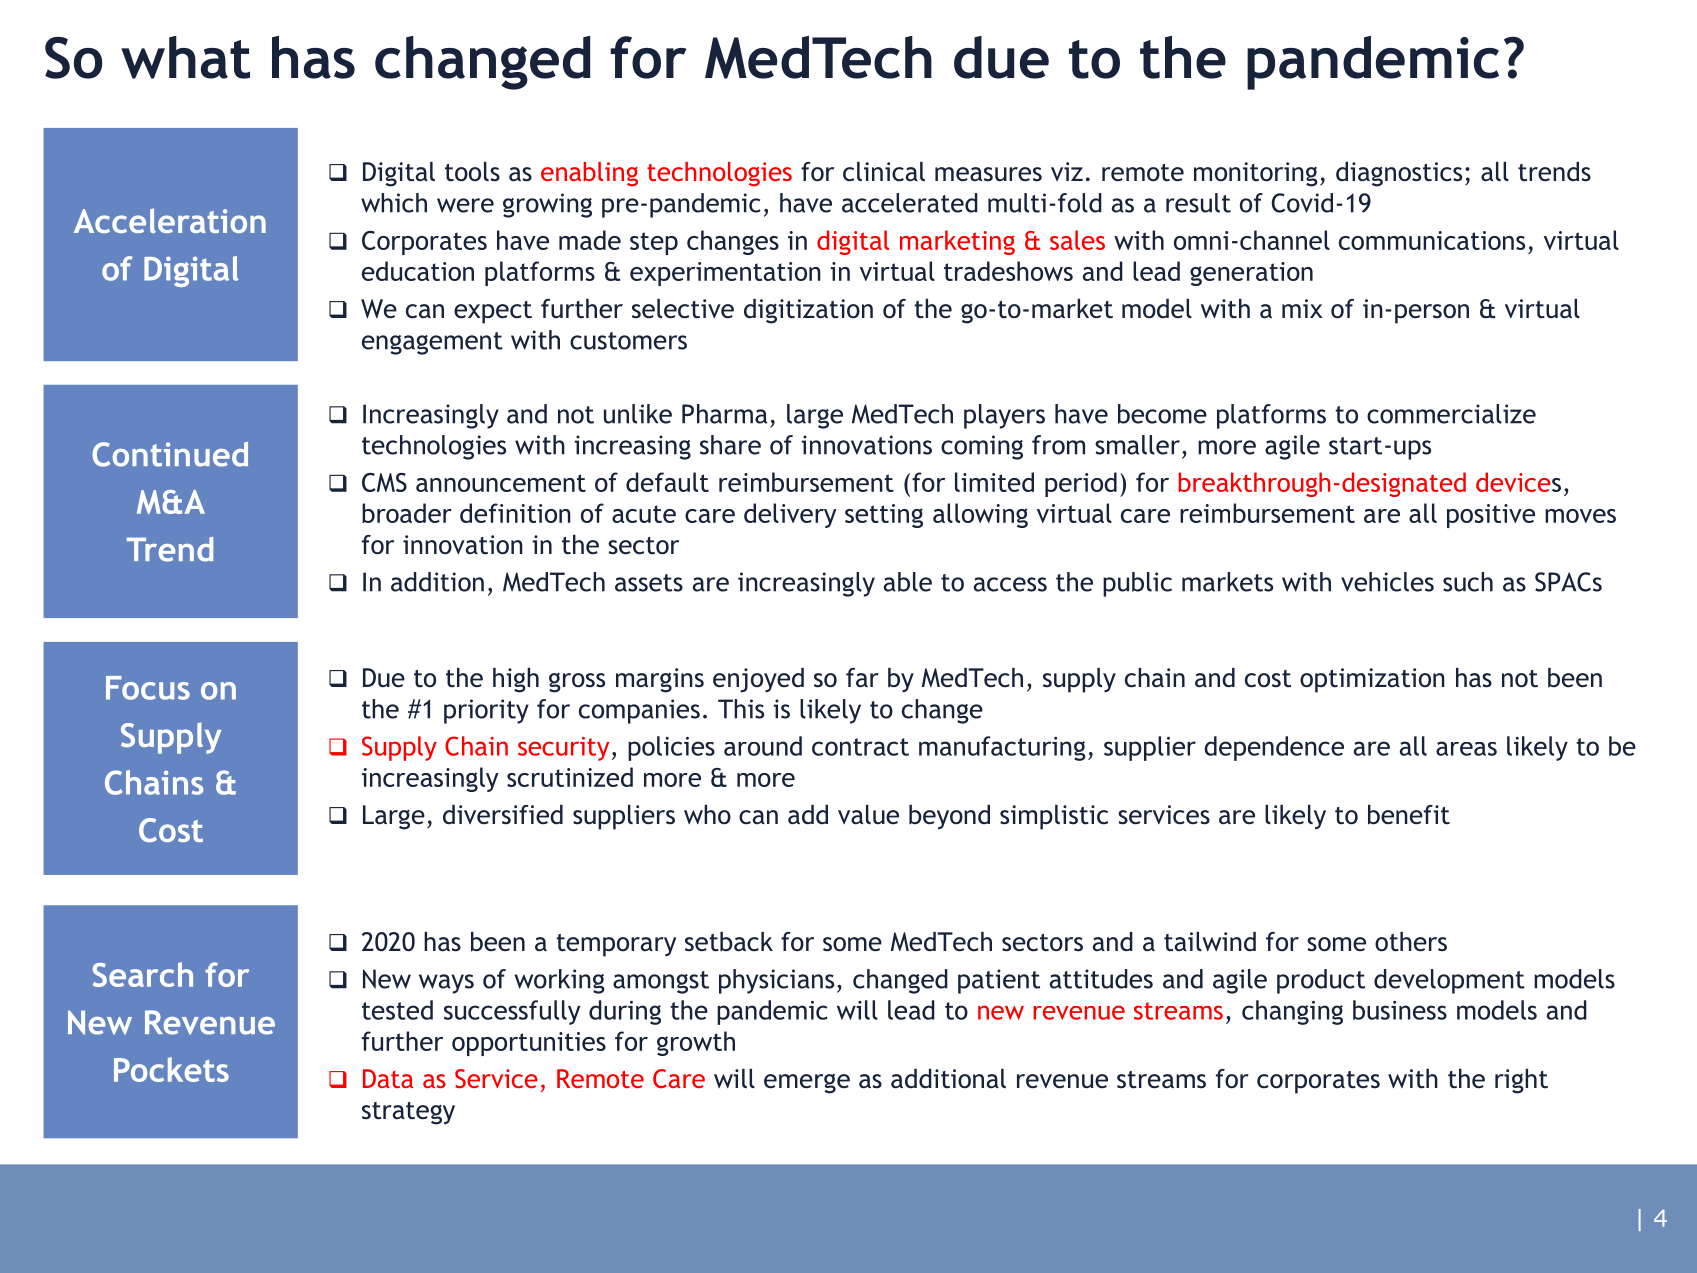 This document has width=1697, height=1273. What do you see at coordinates (808, 311) in the document?
I see `digitization` at bounding box center [808, 311].
